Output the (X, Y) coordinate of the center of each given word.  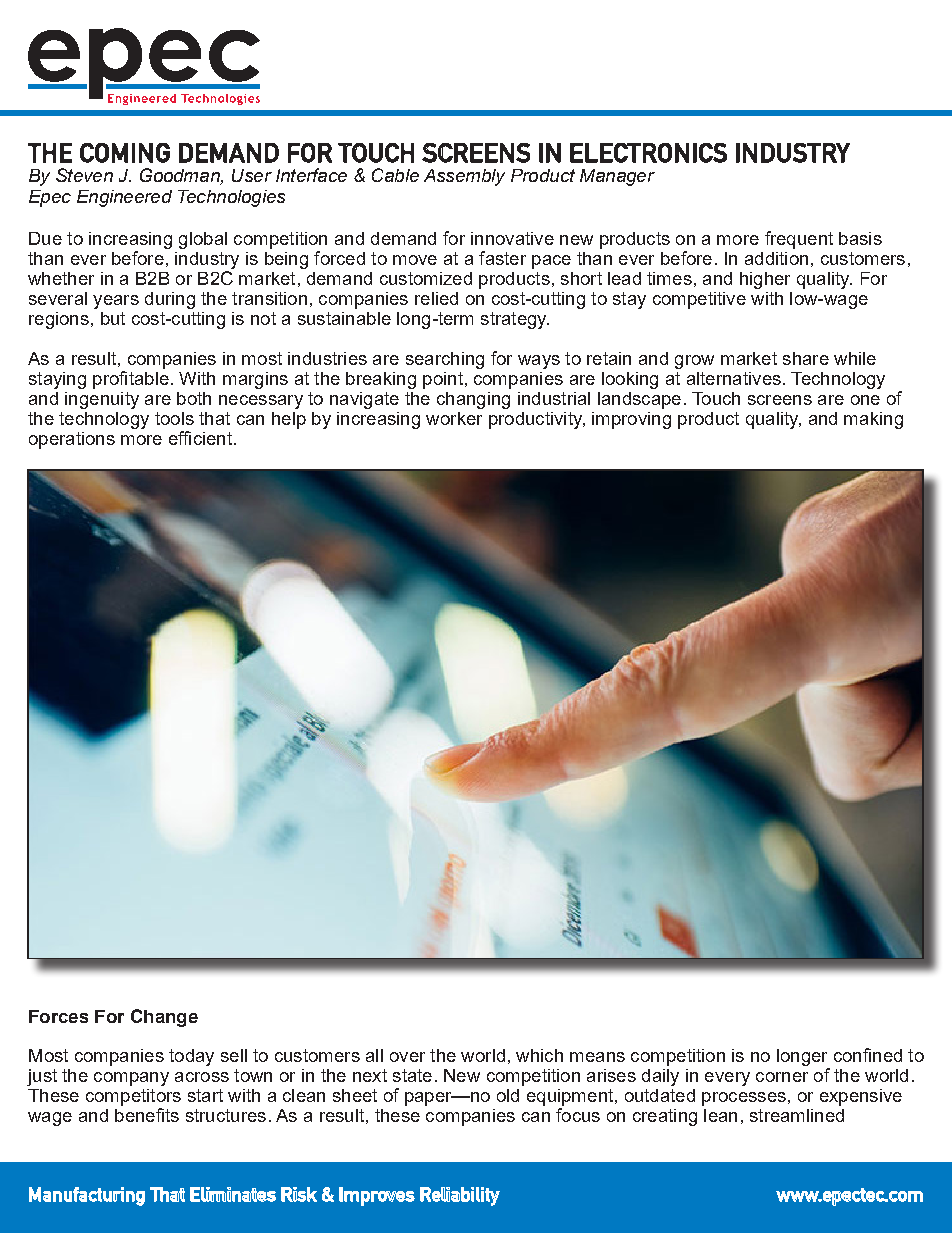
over (407, 1057)
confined (868, 1055)
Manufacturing (87, 1196)
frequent (799, 240)
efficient (200, 438)
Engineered (124, 198)
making (873, 420)
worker (454, 418)
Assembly (464, 177)
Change (164, 1018)
